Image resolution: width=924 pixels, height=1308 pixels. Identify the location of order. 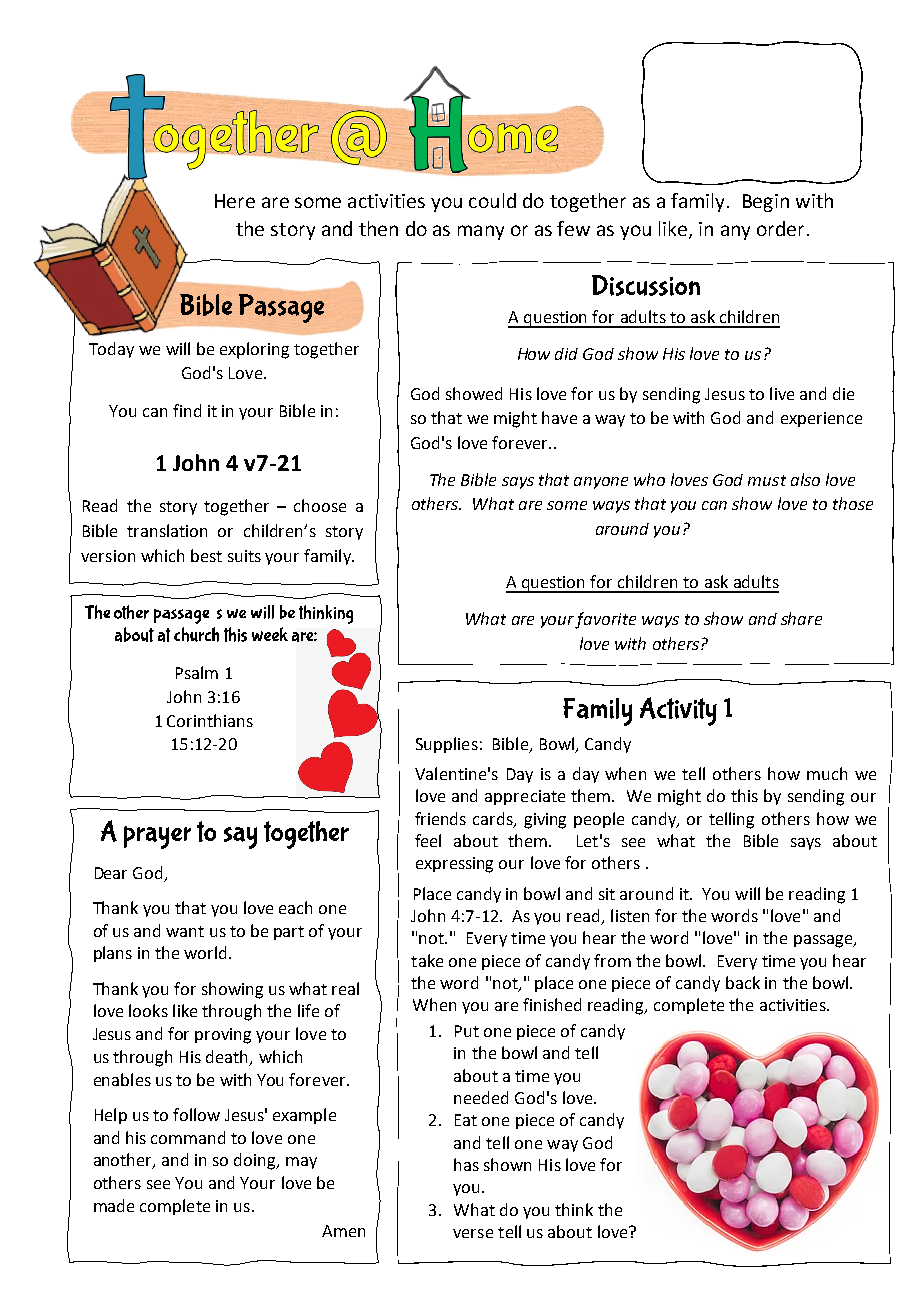
(782, 228).
